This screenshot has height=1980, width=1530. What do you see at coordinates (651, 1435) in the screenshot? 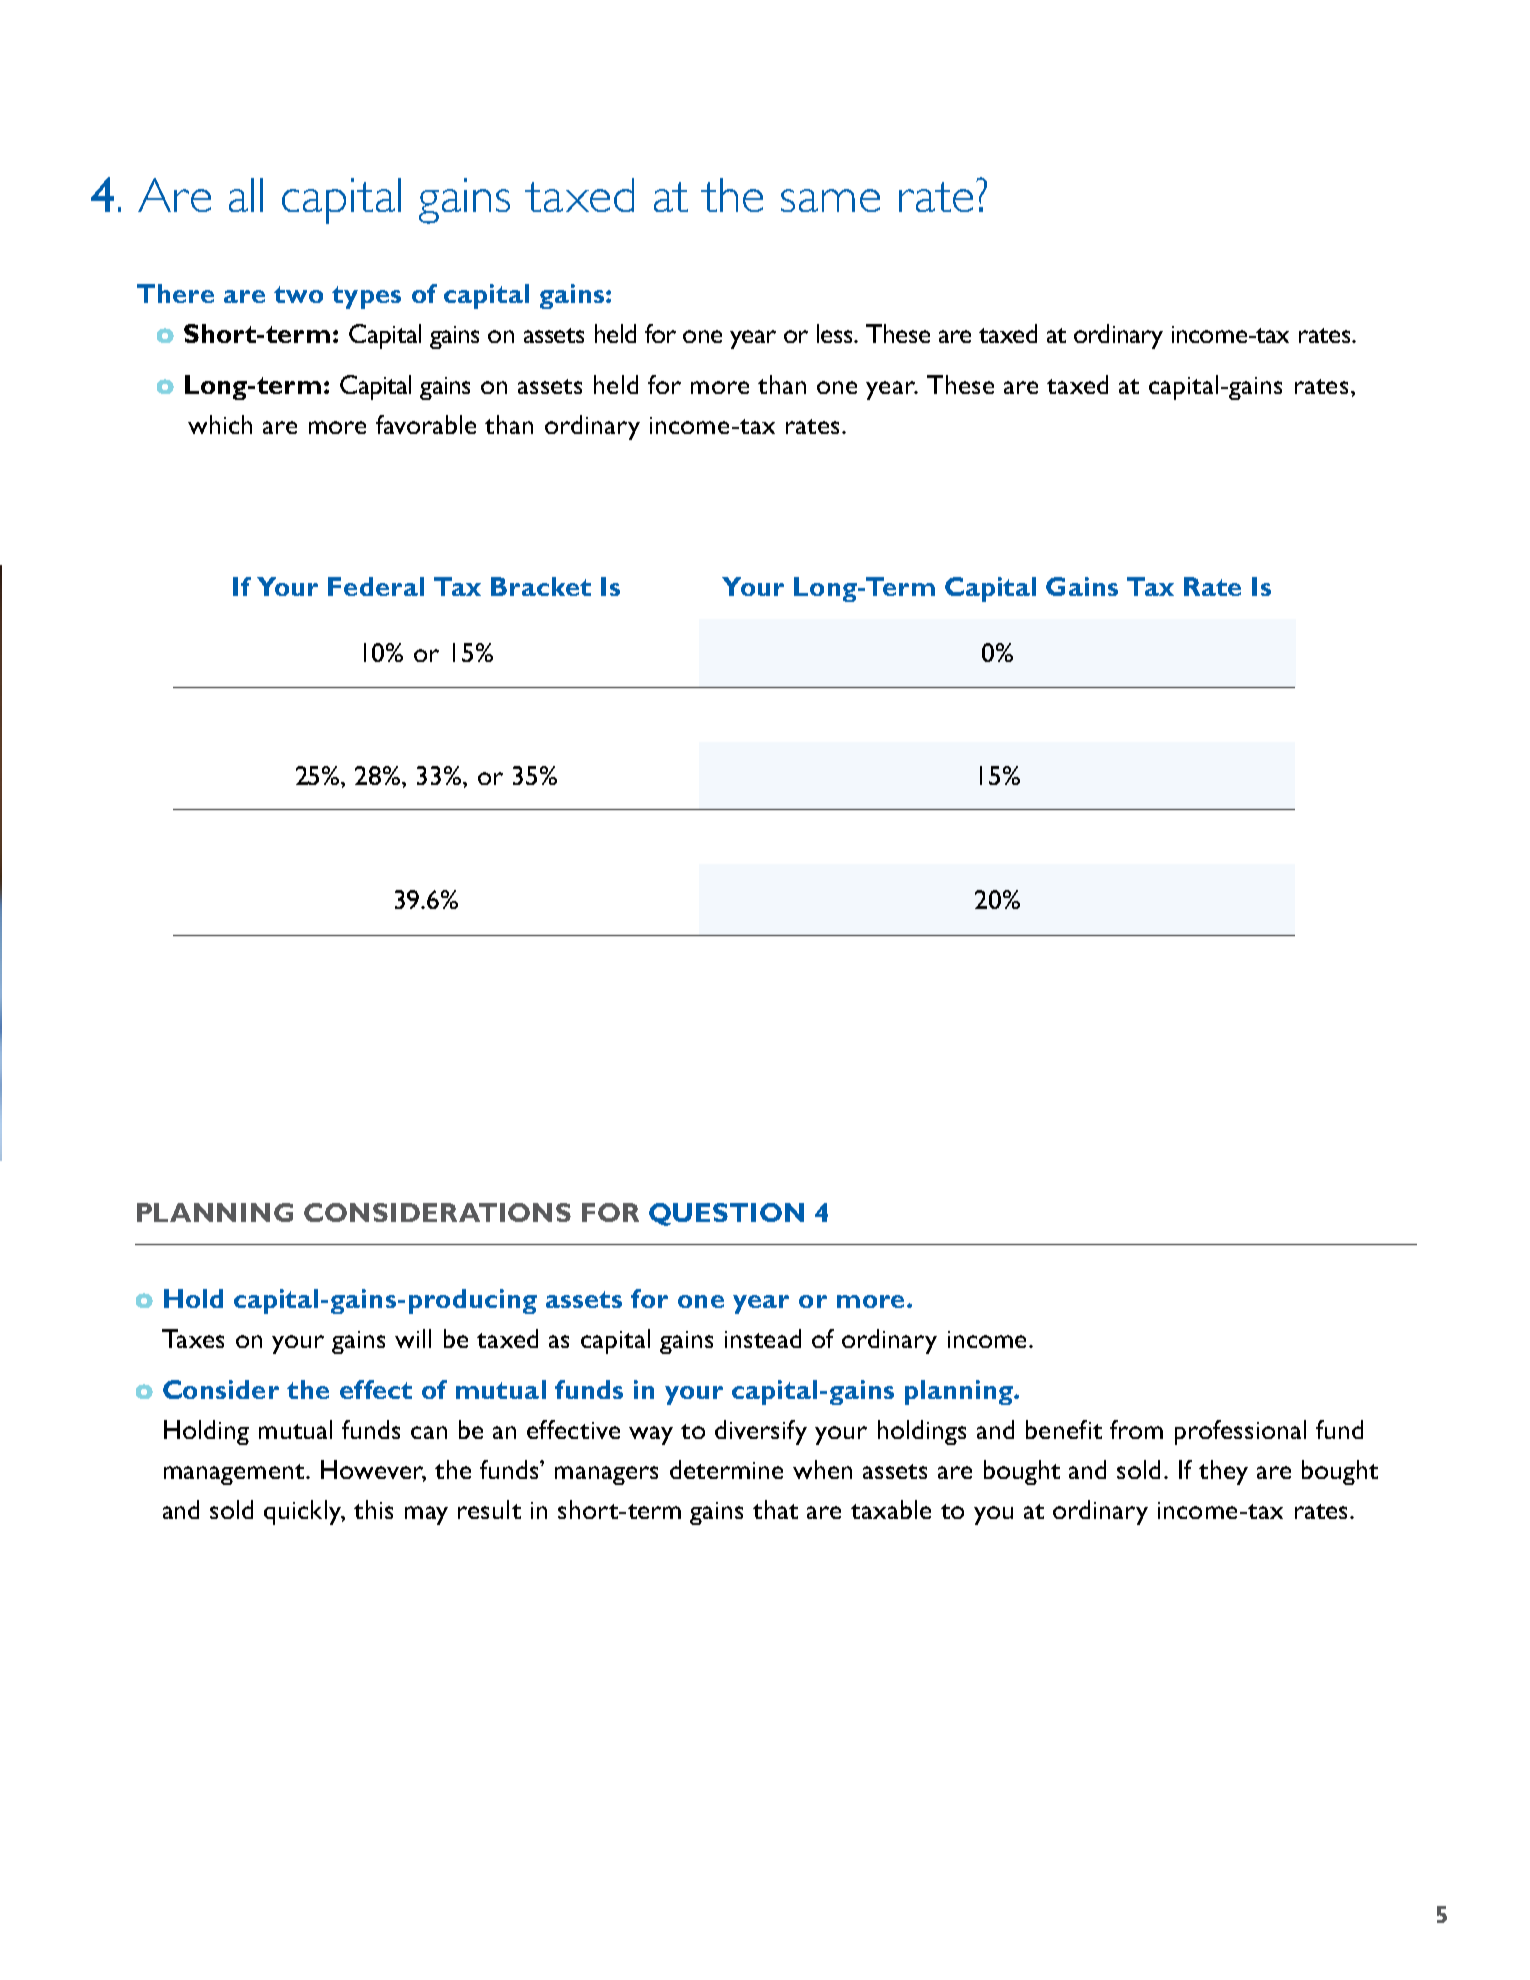
I see `way` at bounding box center [651, 1435].
